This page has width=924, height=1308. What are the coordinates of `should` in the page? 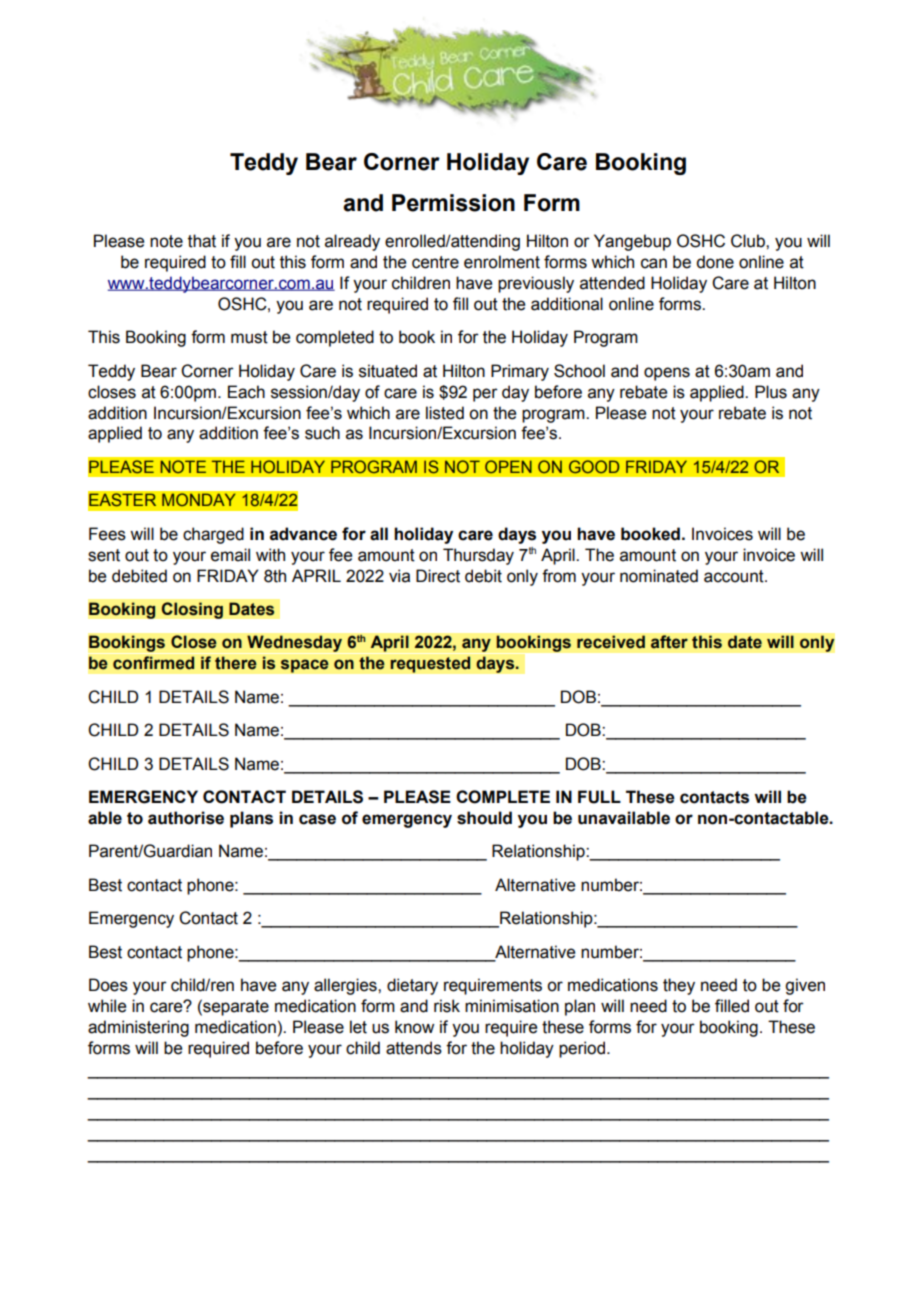 It's located at (484, 818).
